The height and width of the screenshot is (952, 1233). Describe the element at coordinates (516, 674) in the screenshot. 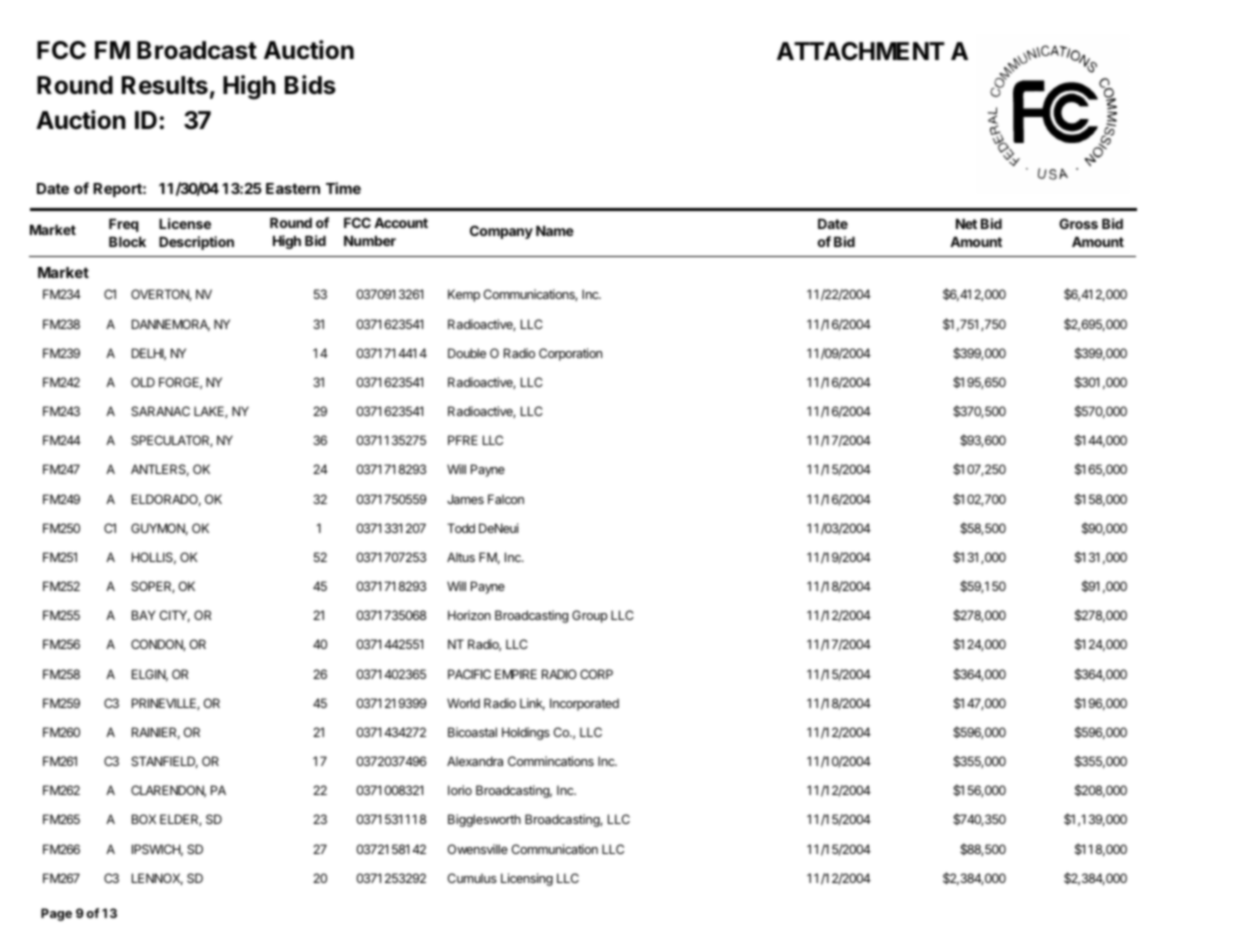

I see `EMPIRE` at that location.
